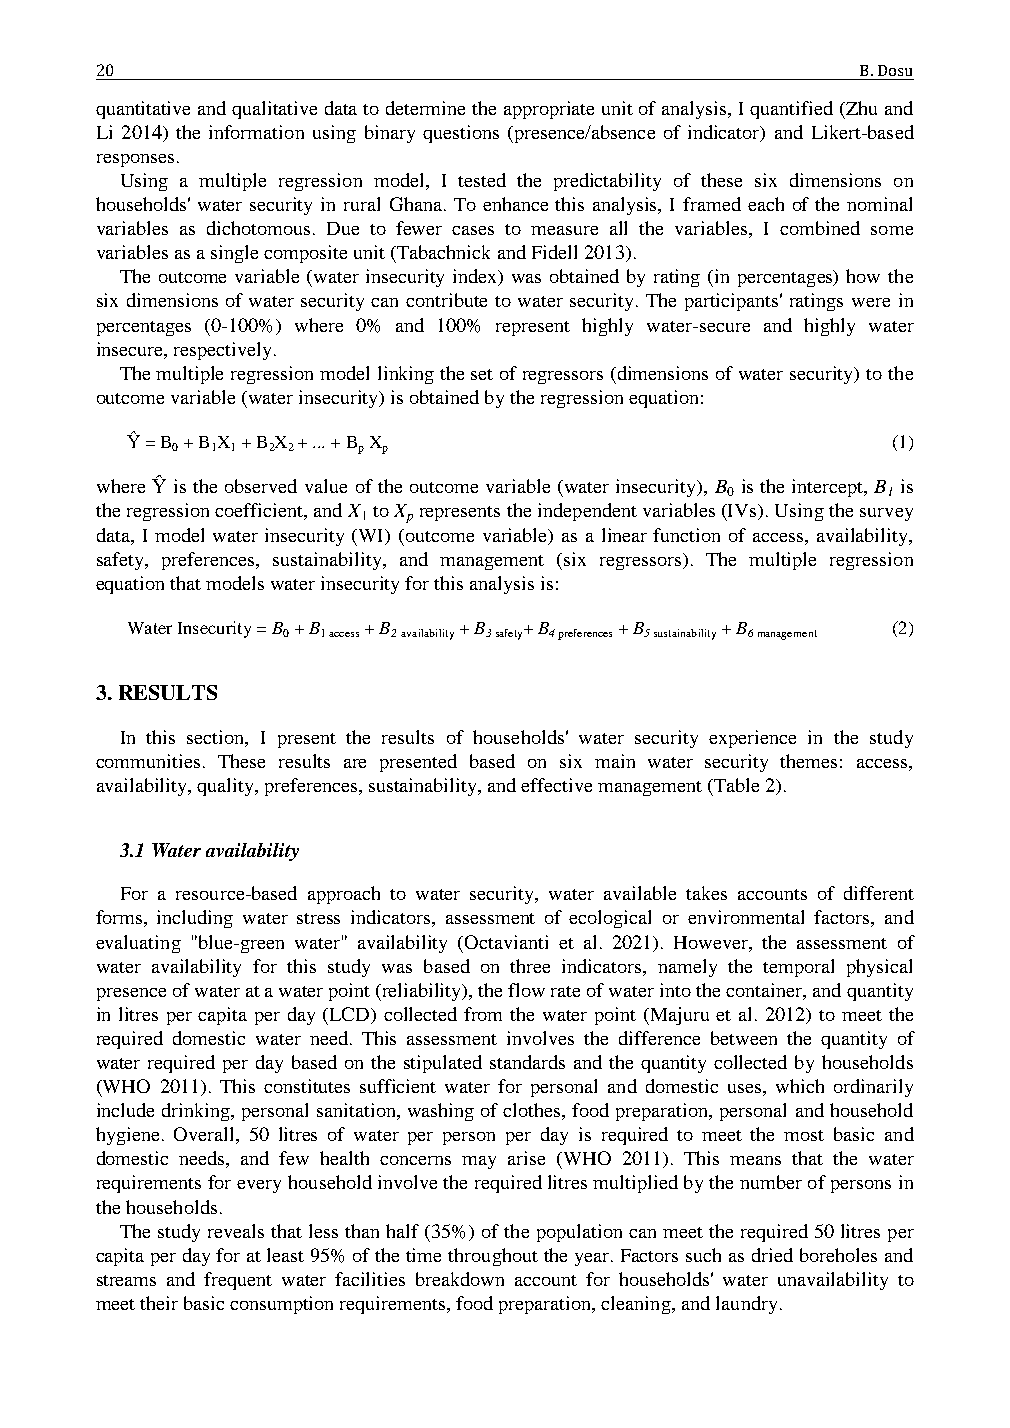  Describe the element at coordinates (482, 374) in the image. I see `set` at that location.
